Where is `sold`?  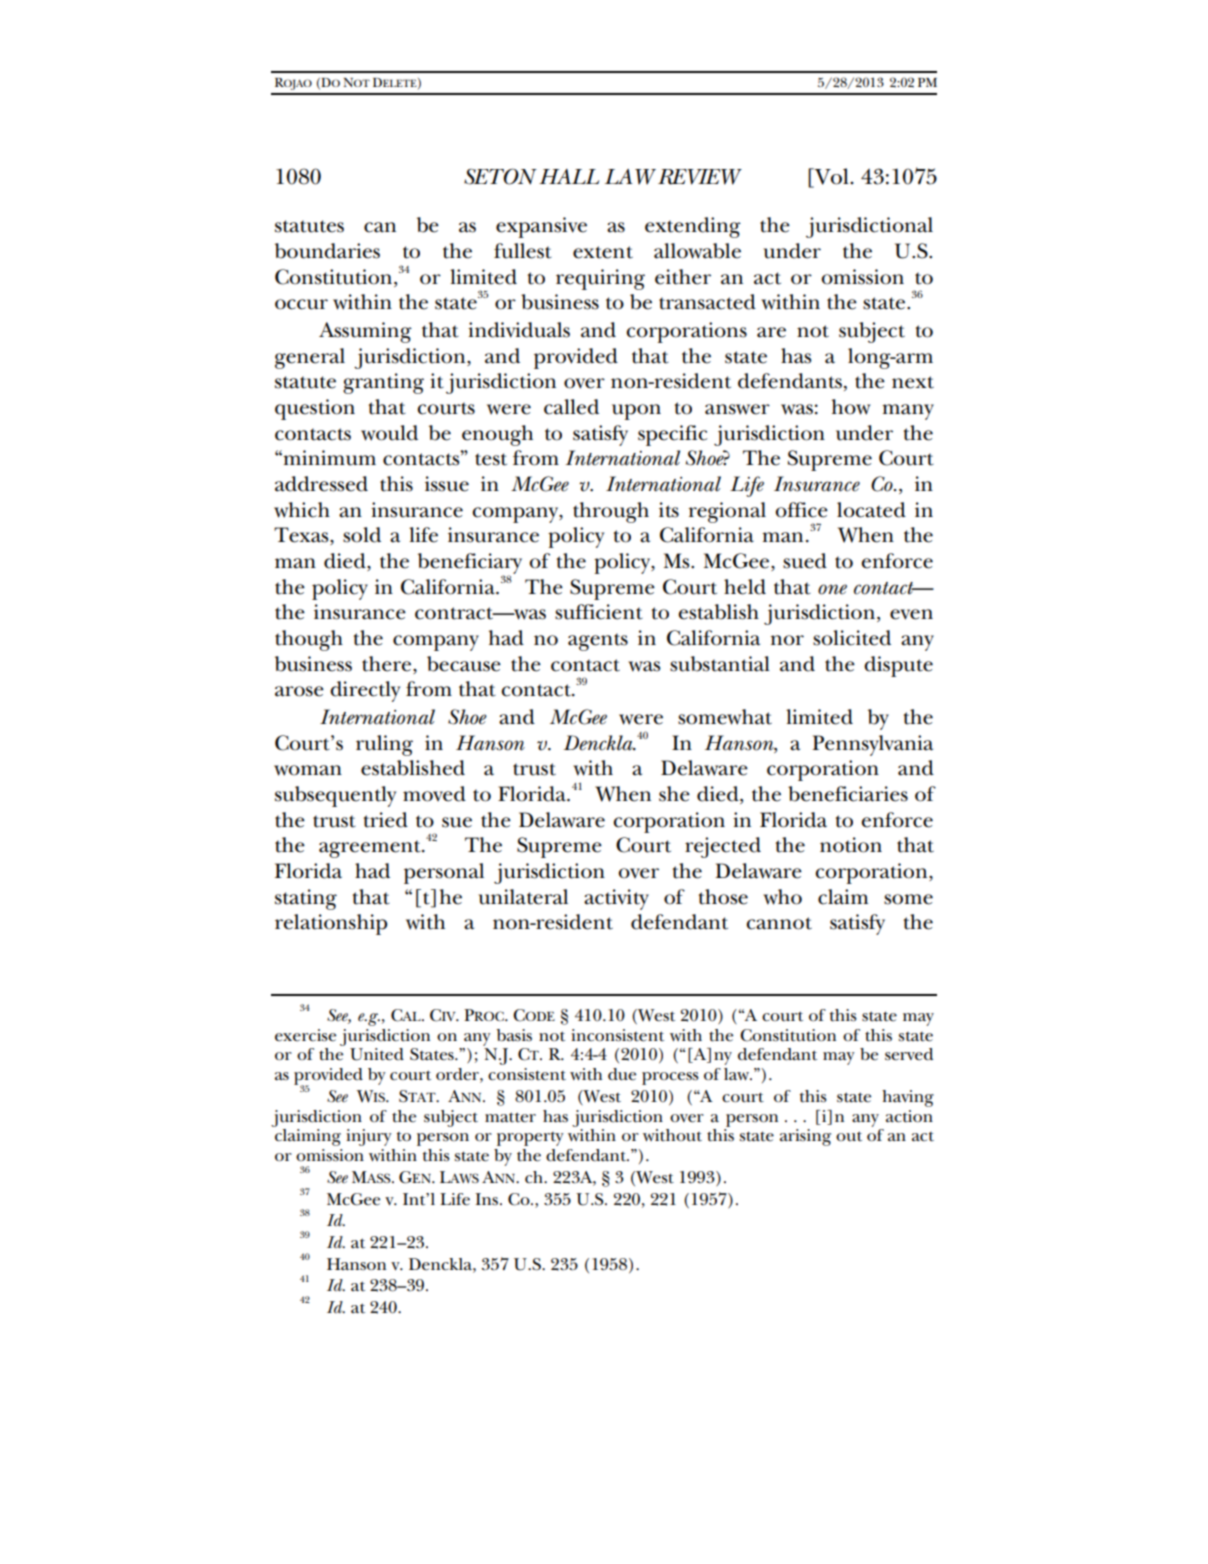
sold is located at coordinates (362, 535).
